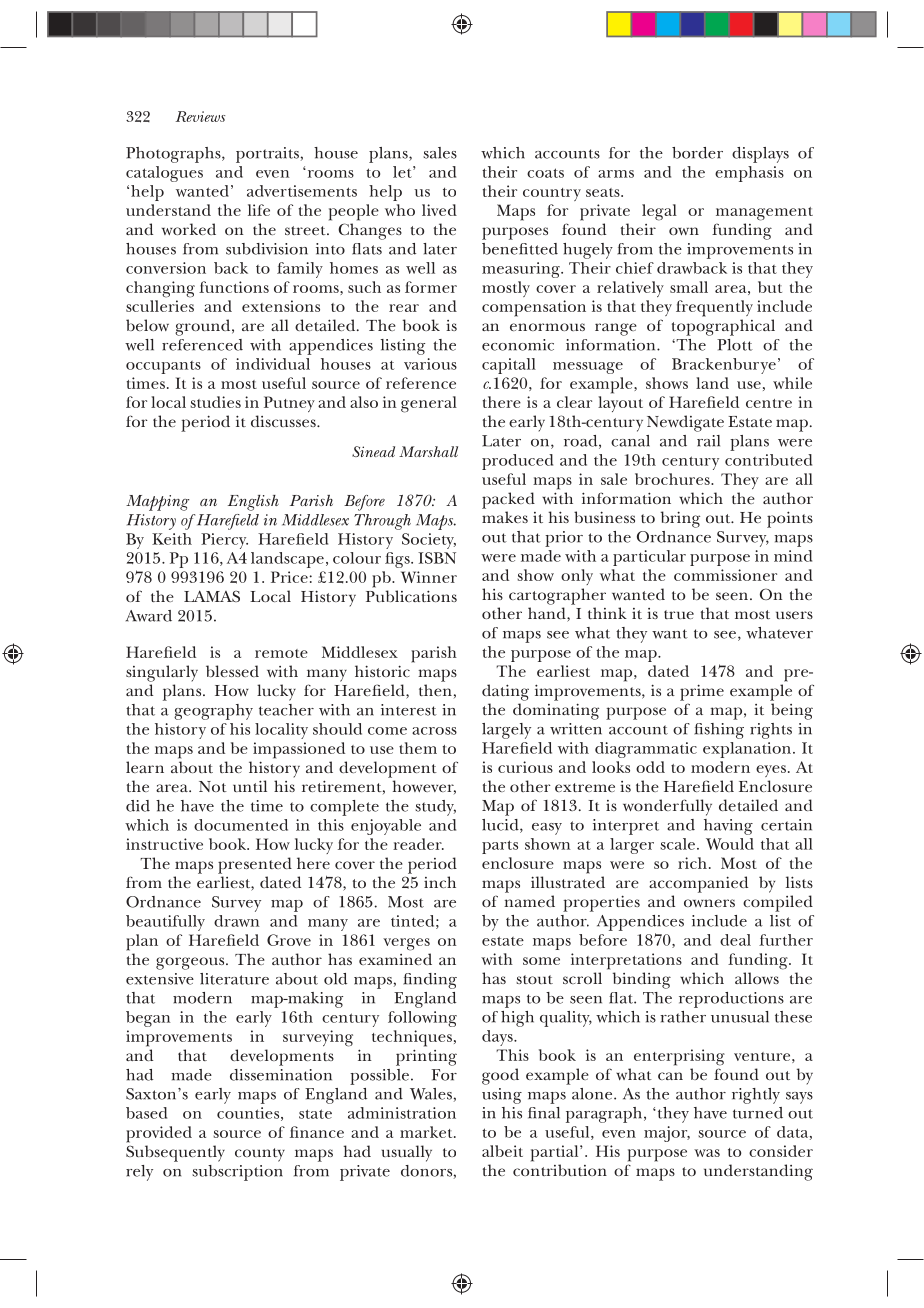 This screenshot has width=924, height=1308. What do you see at coordinates (237, 1173) in the screenshot?
I see `subscription` at bounding box center [237, 1173].
